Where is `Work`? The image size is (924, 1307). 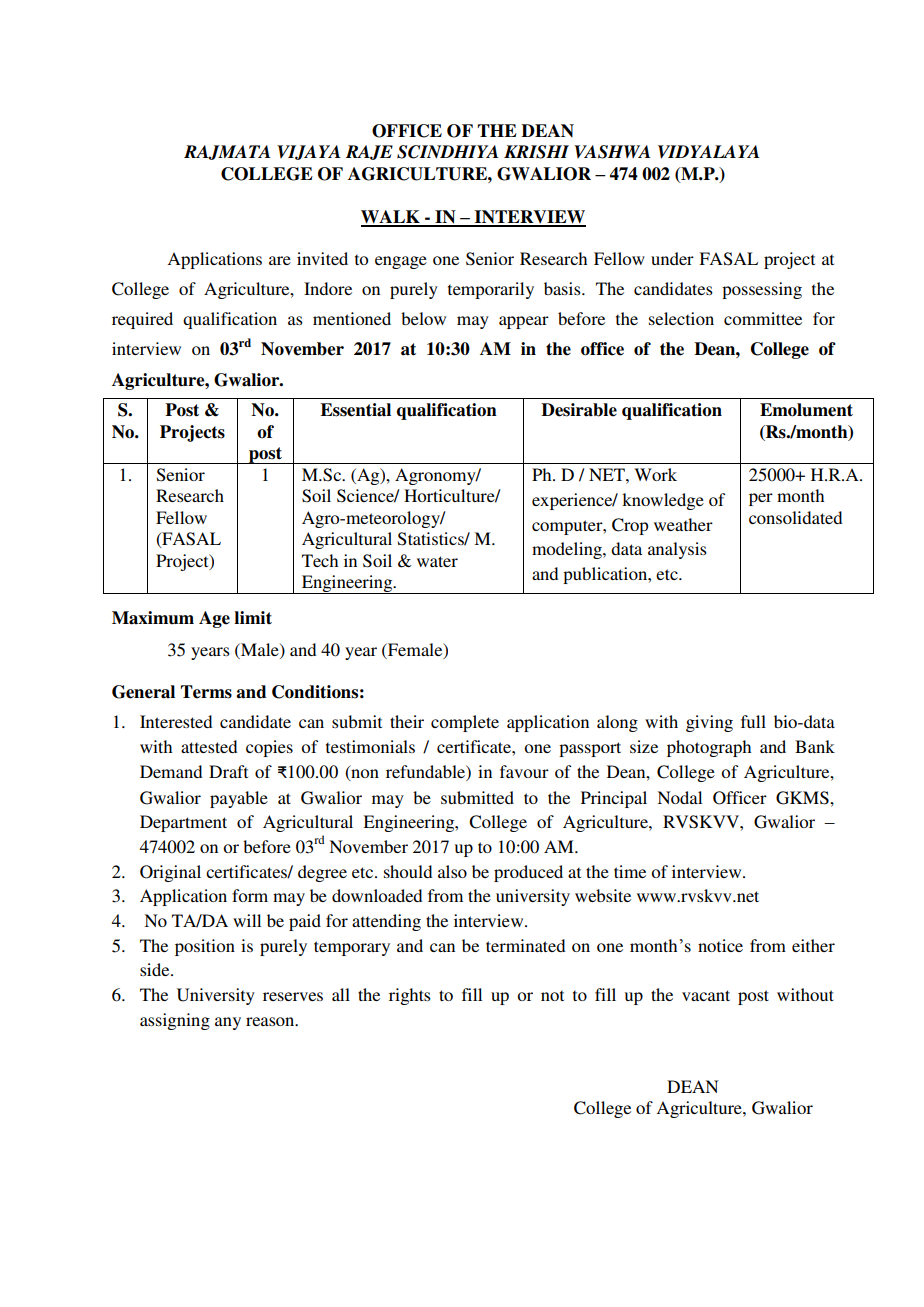
Work is located at coordinates (655, 474).
